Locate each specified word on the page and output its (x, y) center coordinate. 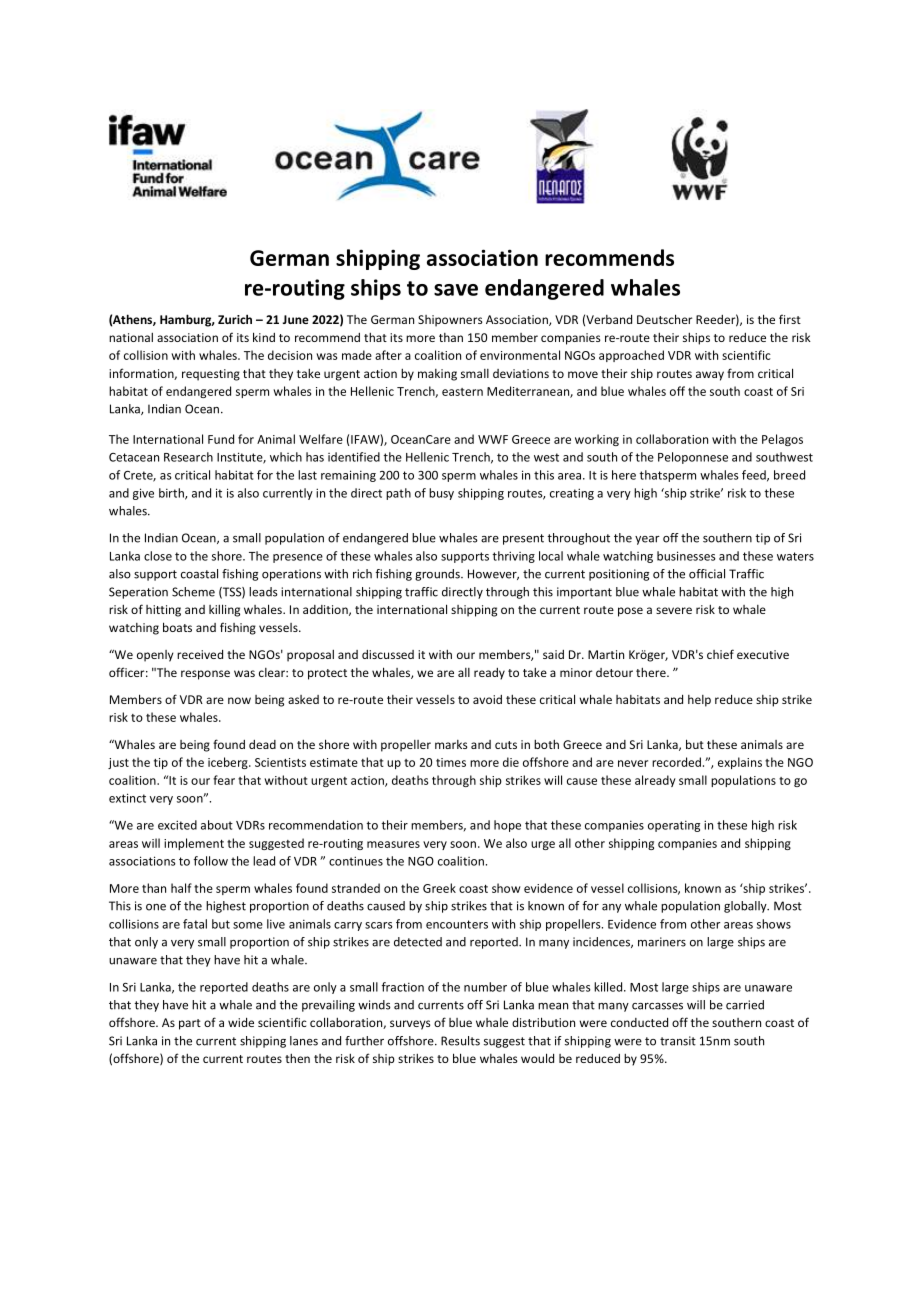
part (190, 1024)
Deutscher (664, 319)
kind (264, 337)
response (205, 675)
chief (720, 654)
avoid (487, 699)
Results (460, 1041)
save (456, 290)
